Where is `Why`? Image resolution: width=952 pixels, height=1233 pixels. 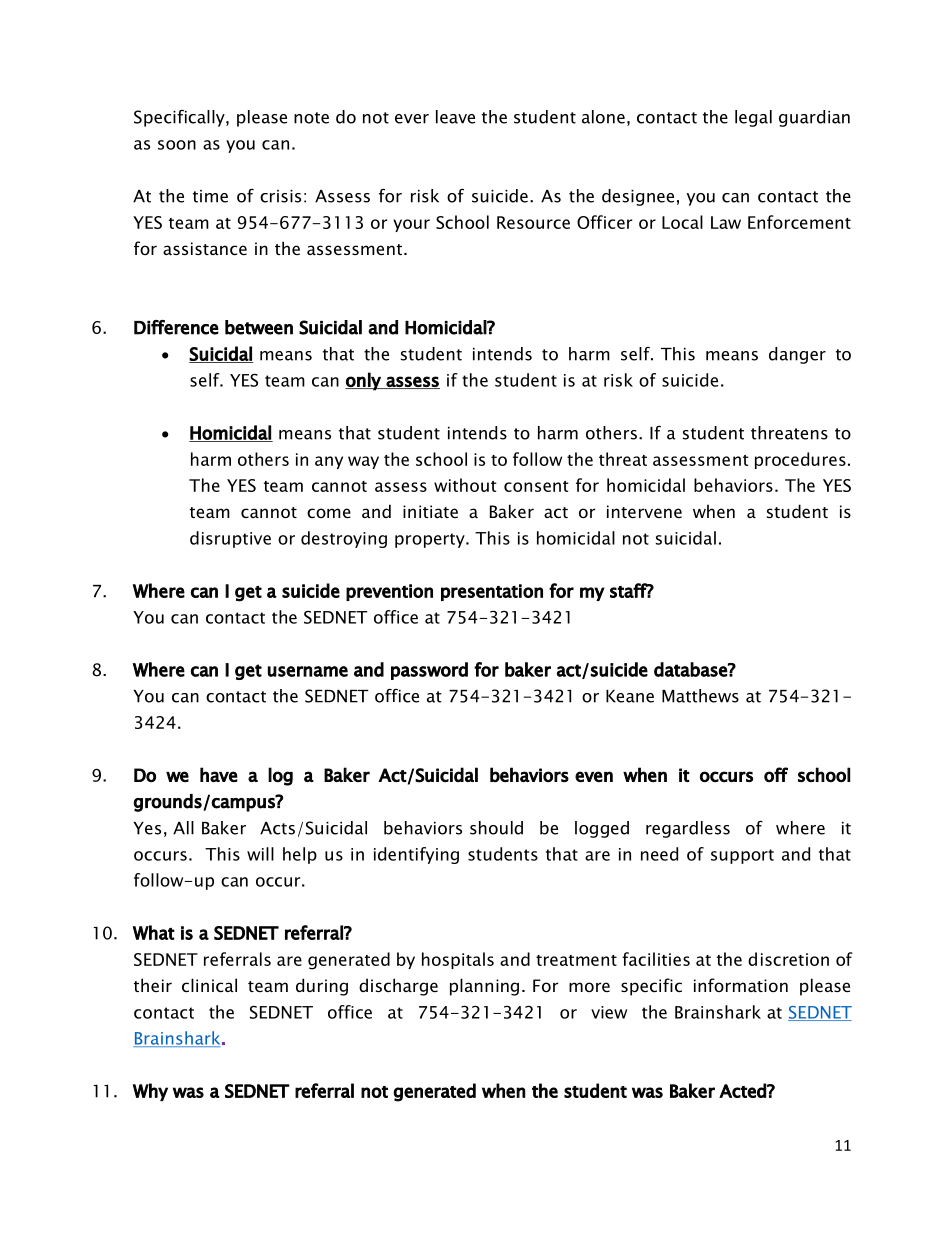
Why is located at coordinates (150, 1092).
